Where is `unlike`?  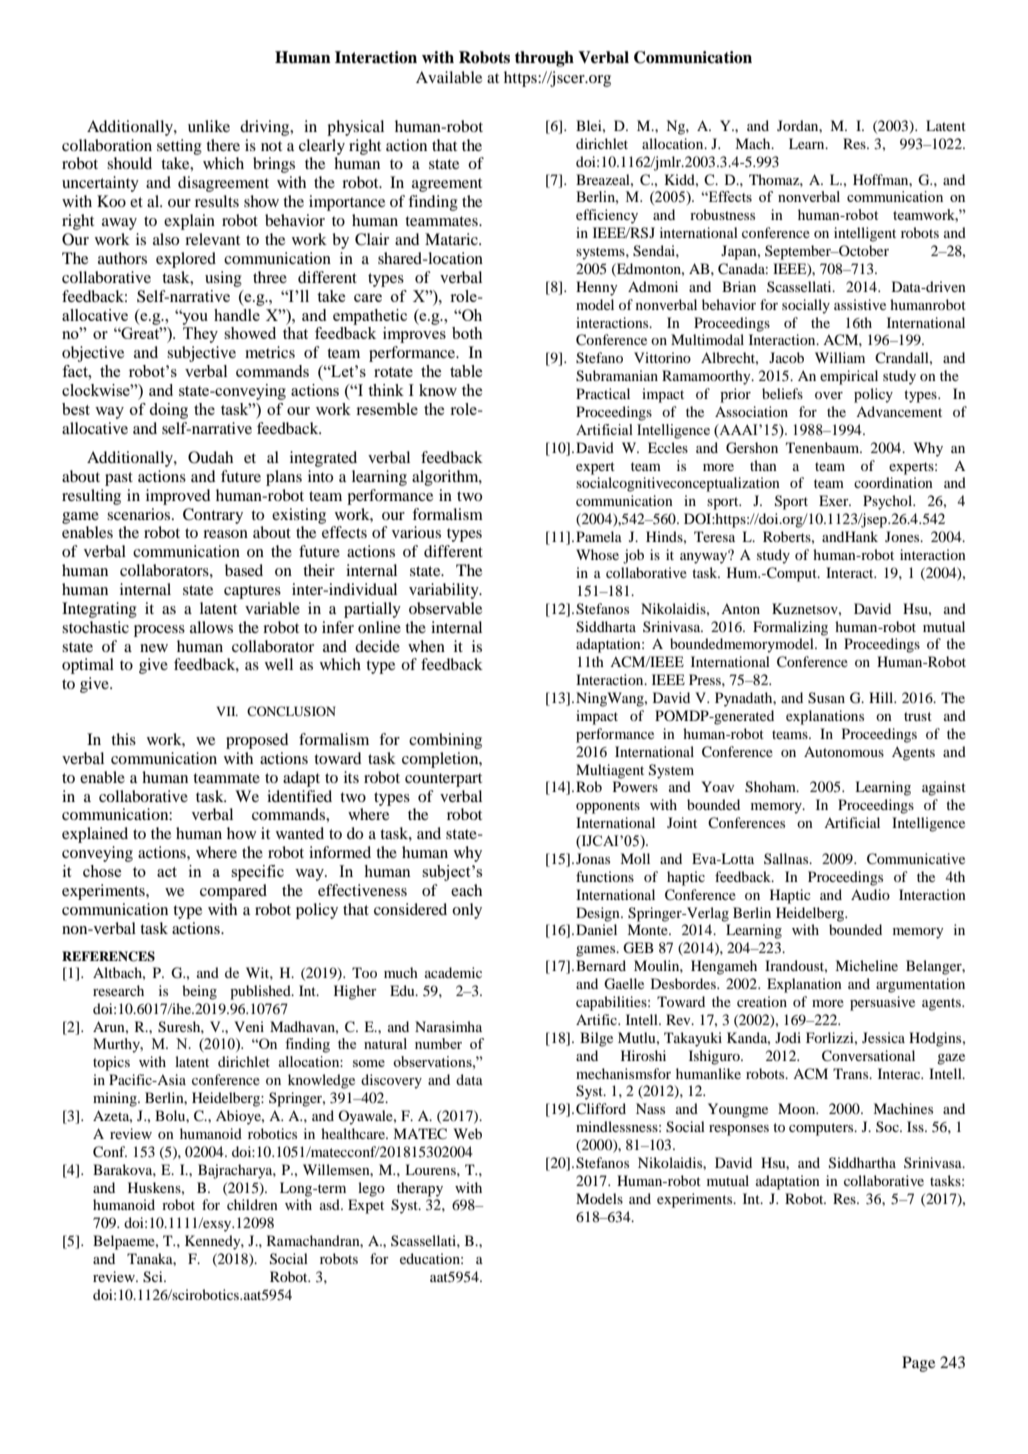 unlike is located at coordinates (209, 126).
